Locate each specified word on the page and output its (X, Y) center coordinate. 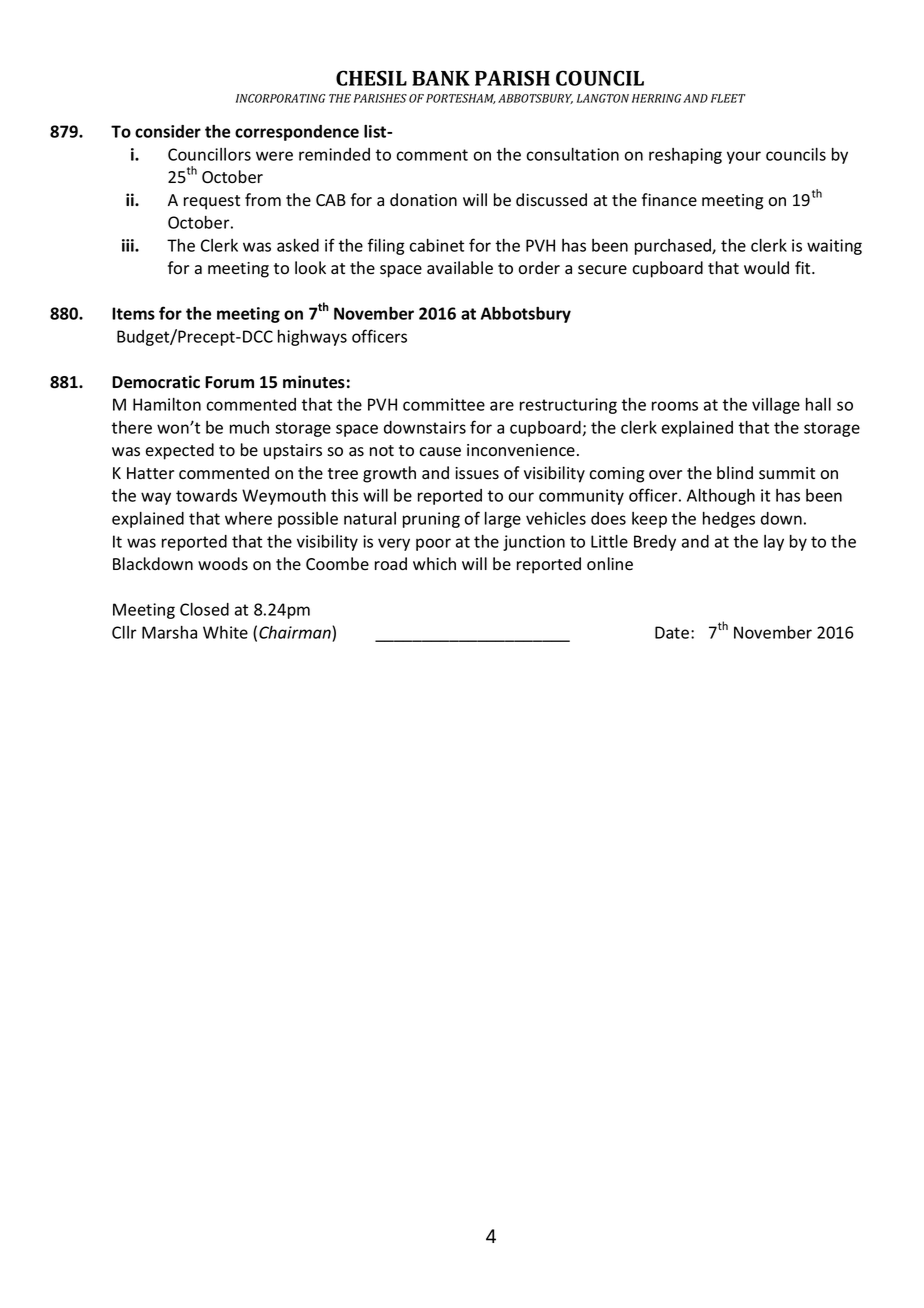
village (776, 406)
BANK (441, 78)
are (502, 406)
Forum (229, 382)
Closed (204, 609)
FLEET (728, 98)
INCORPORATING (280, 98)
